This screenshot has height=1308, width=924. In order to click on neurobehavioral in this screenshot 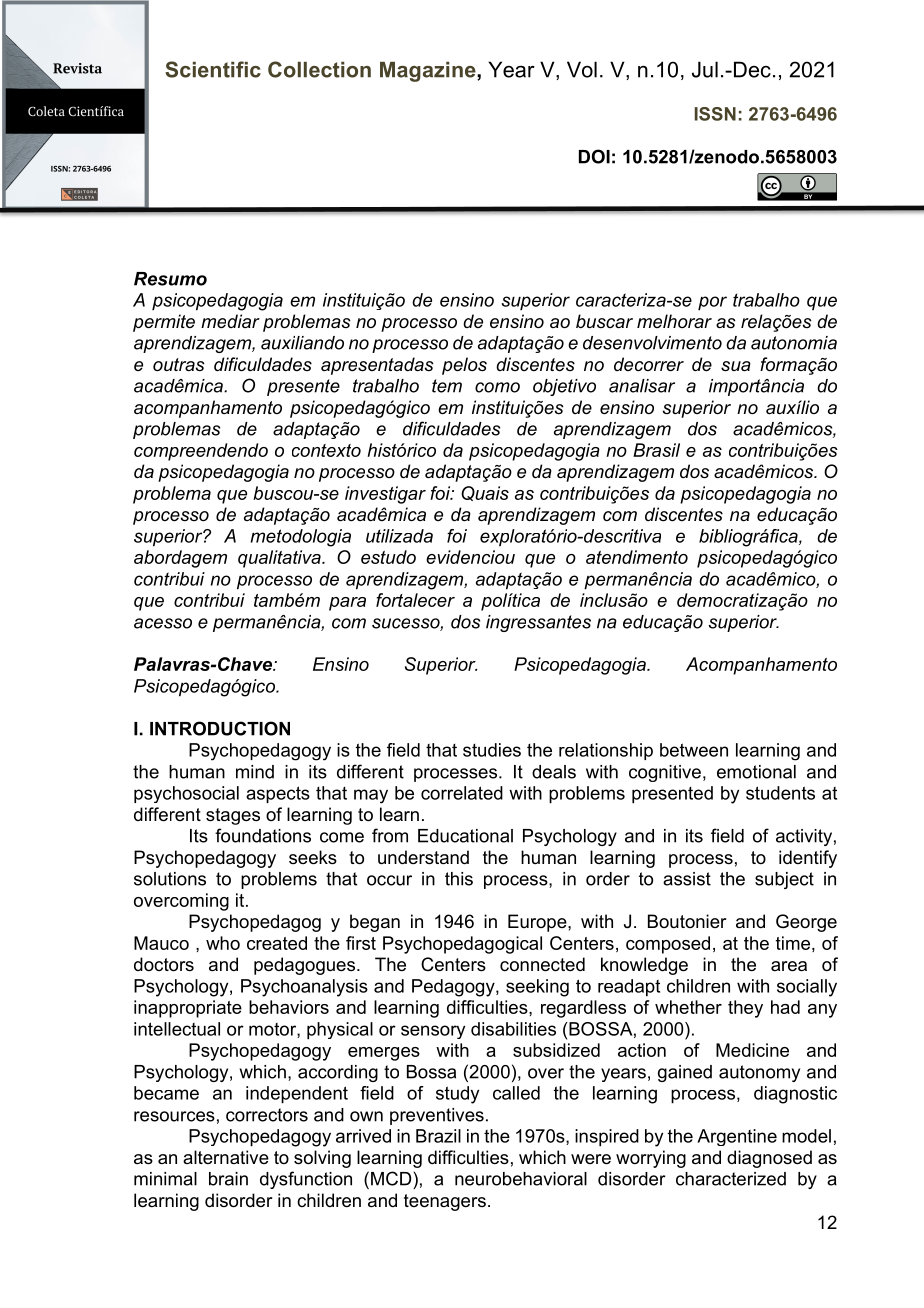, I will do `click(521, 1179)`.
